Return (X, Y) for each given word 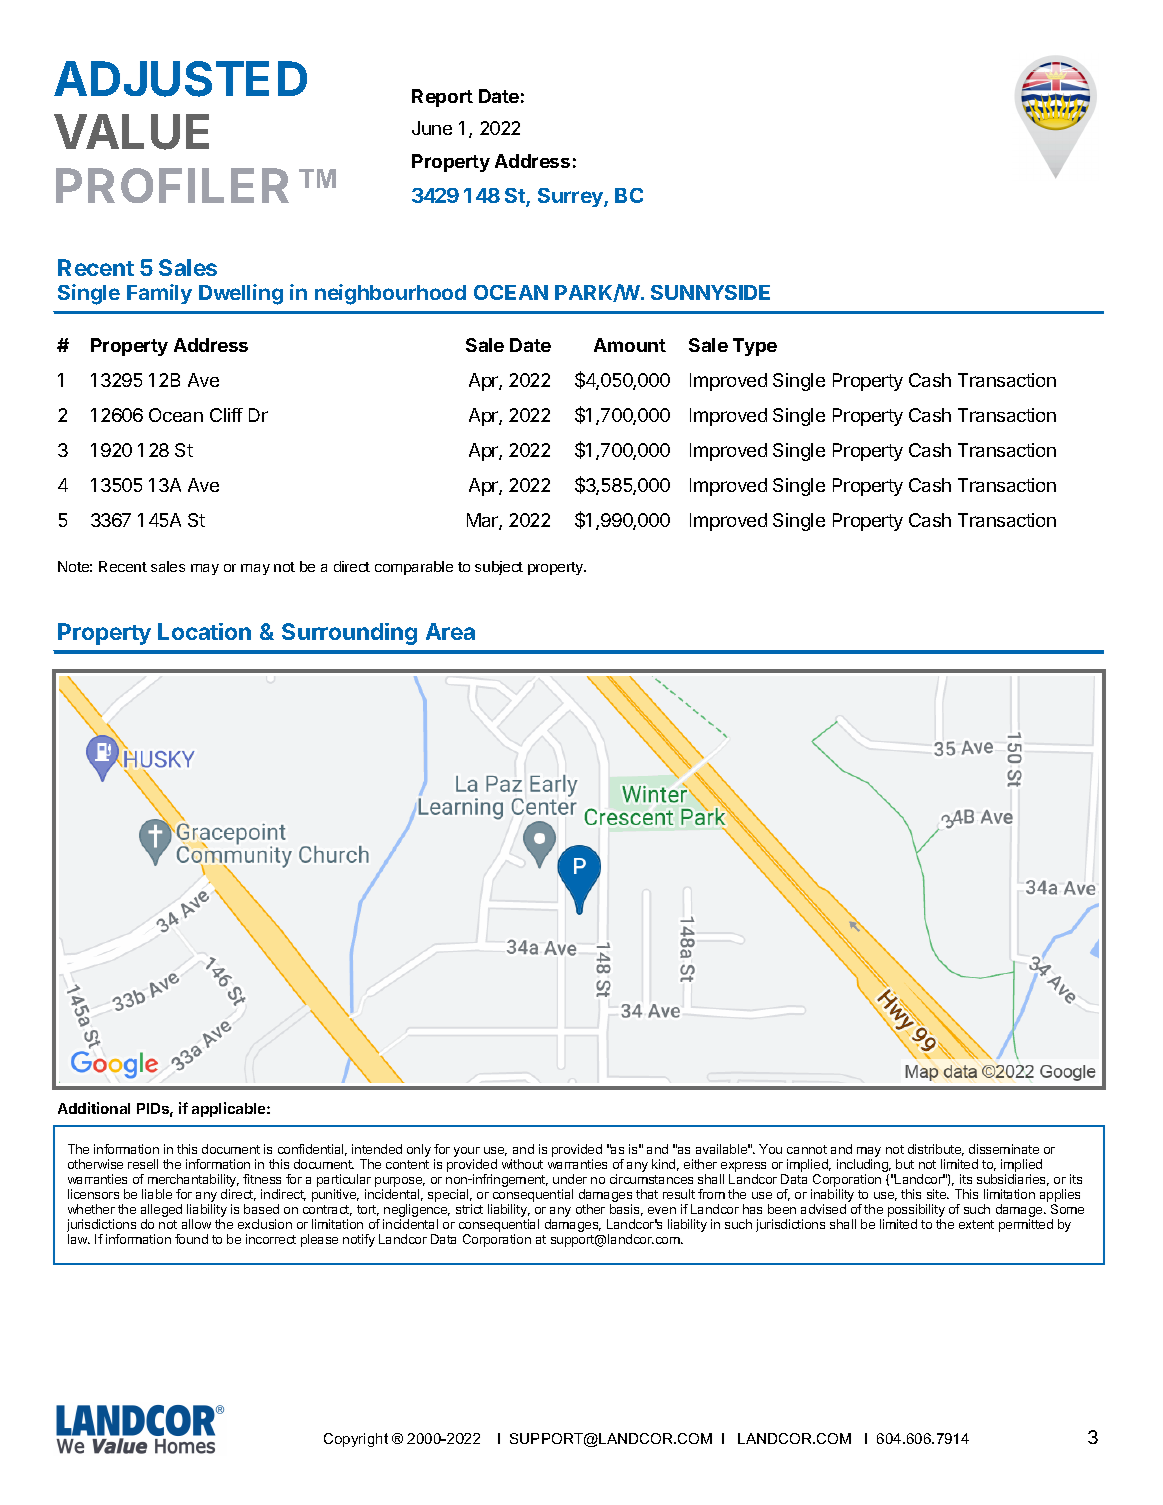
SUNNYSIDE (710, 292)
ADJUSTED (180, 79)
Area (450, 631)
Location (204, 631)
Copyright (356, 1440)
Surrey (571, 197)
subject (499, 568)
